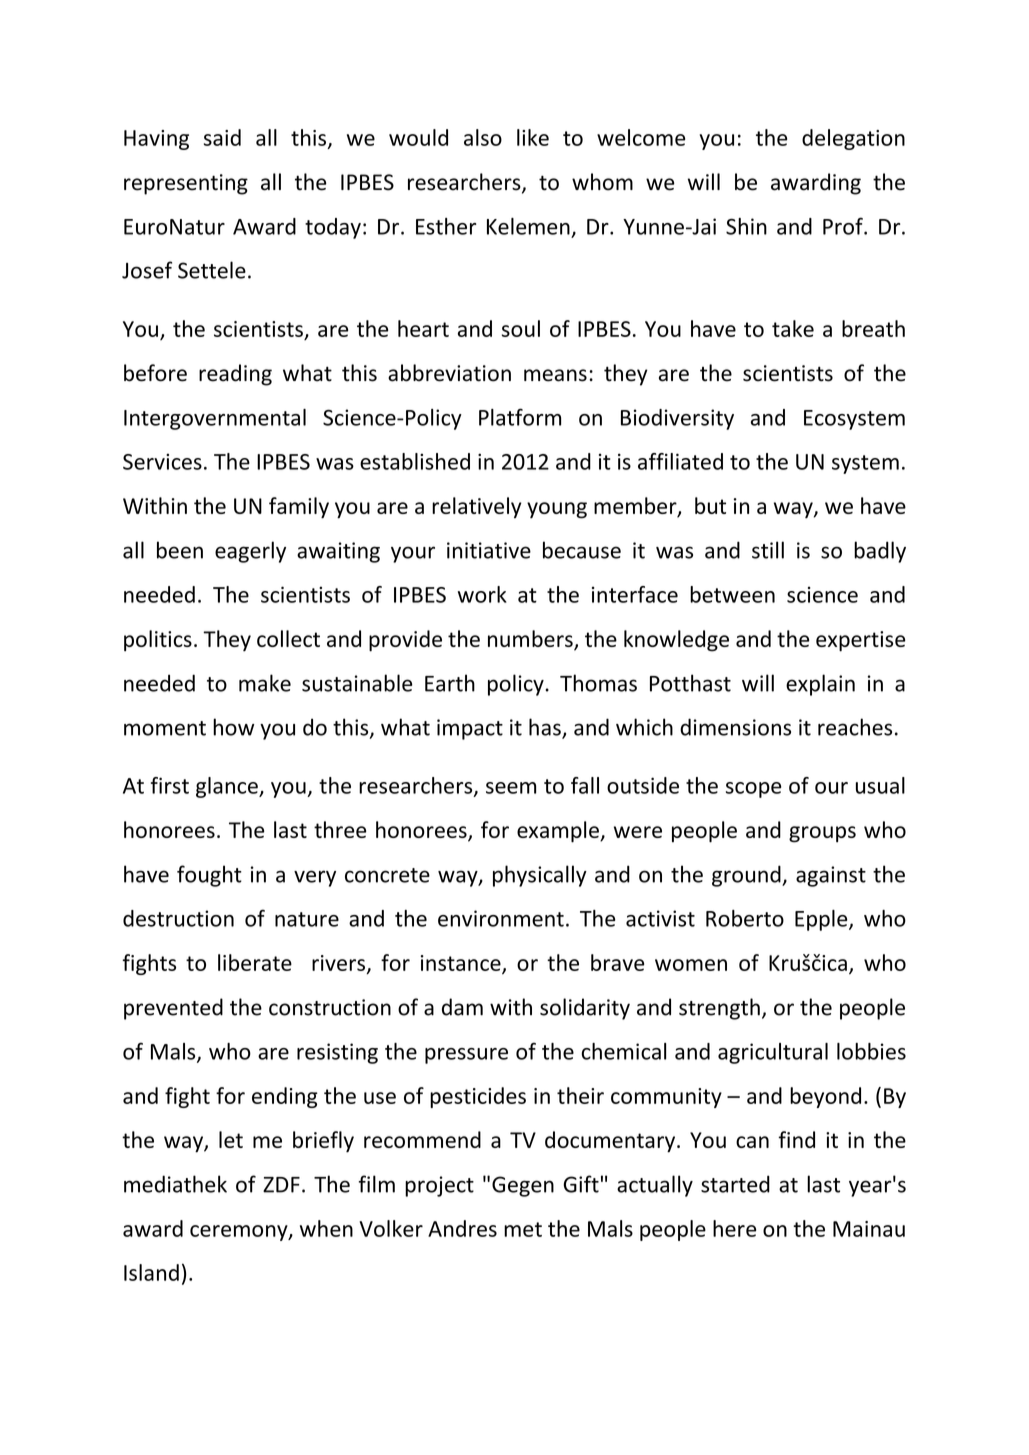  Describe the element at coordinates (222, 137) in the screenshot. I see `said` at that location.
